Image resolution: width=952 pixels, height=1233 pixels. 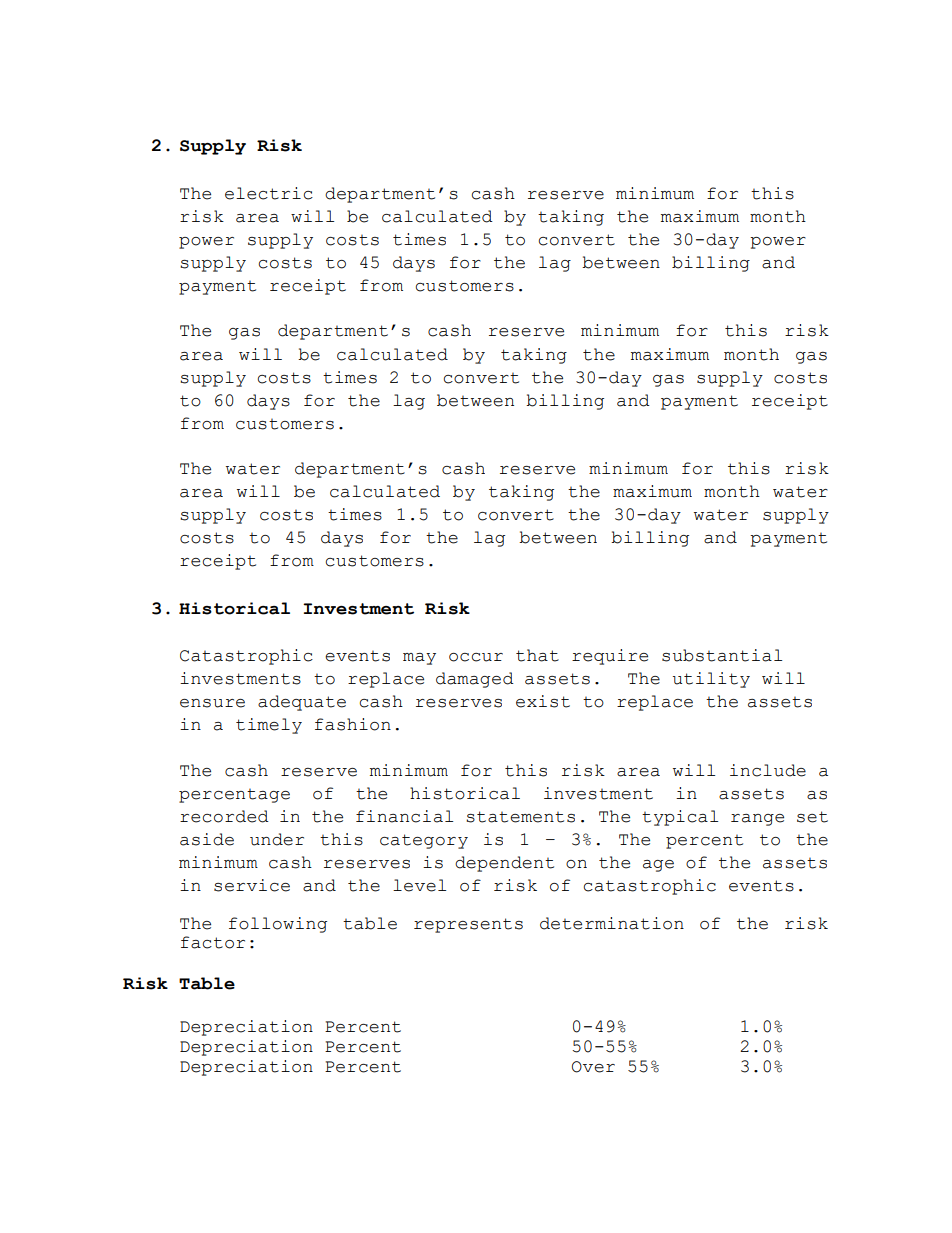 What do you see at coordinates (612, 923) in the document?
I see `determination` at bounding box center [612, 923].
